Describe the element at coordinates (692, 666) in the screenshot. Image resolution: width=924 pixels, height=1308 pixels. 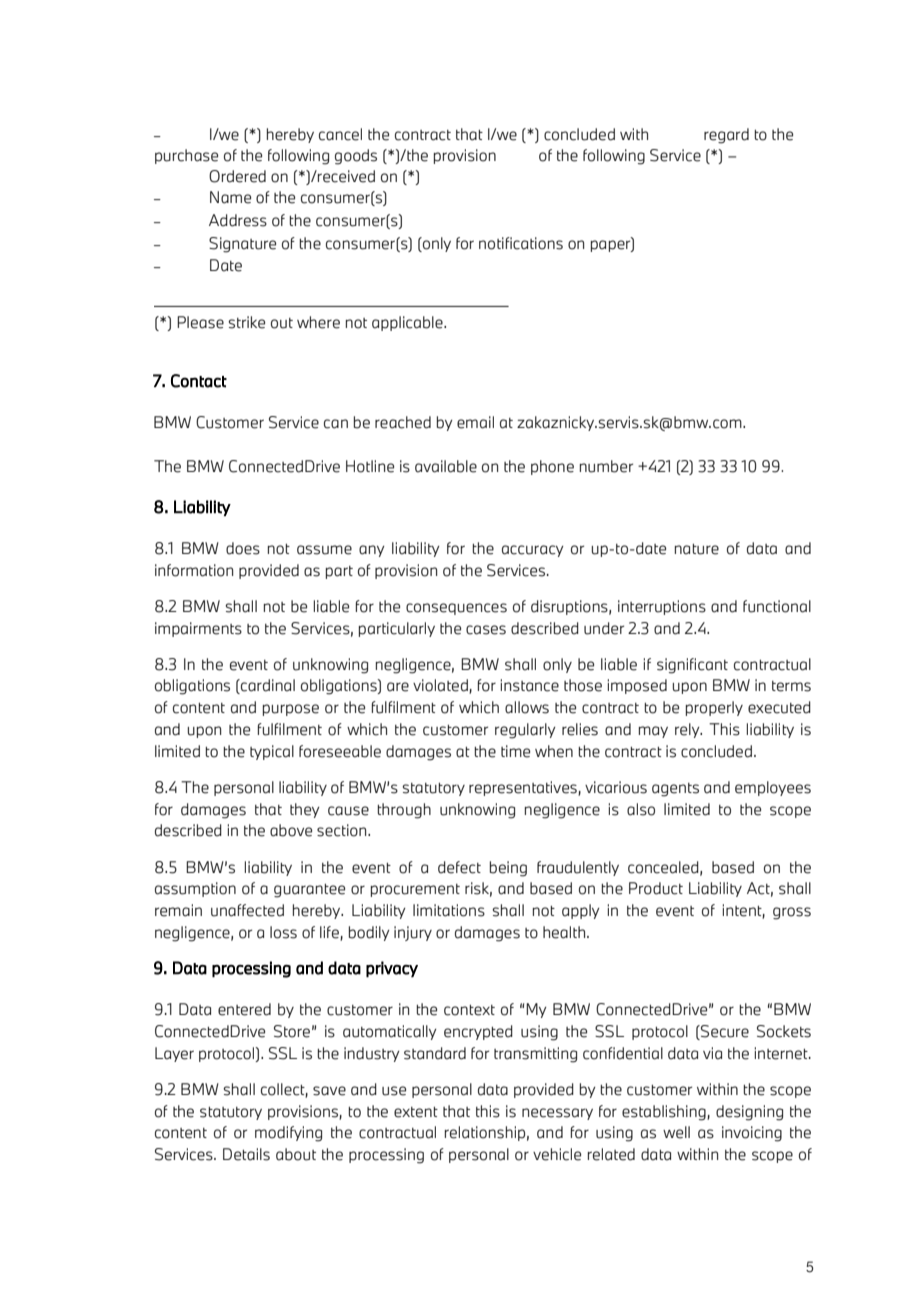
I see `significant` at that location.
